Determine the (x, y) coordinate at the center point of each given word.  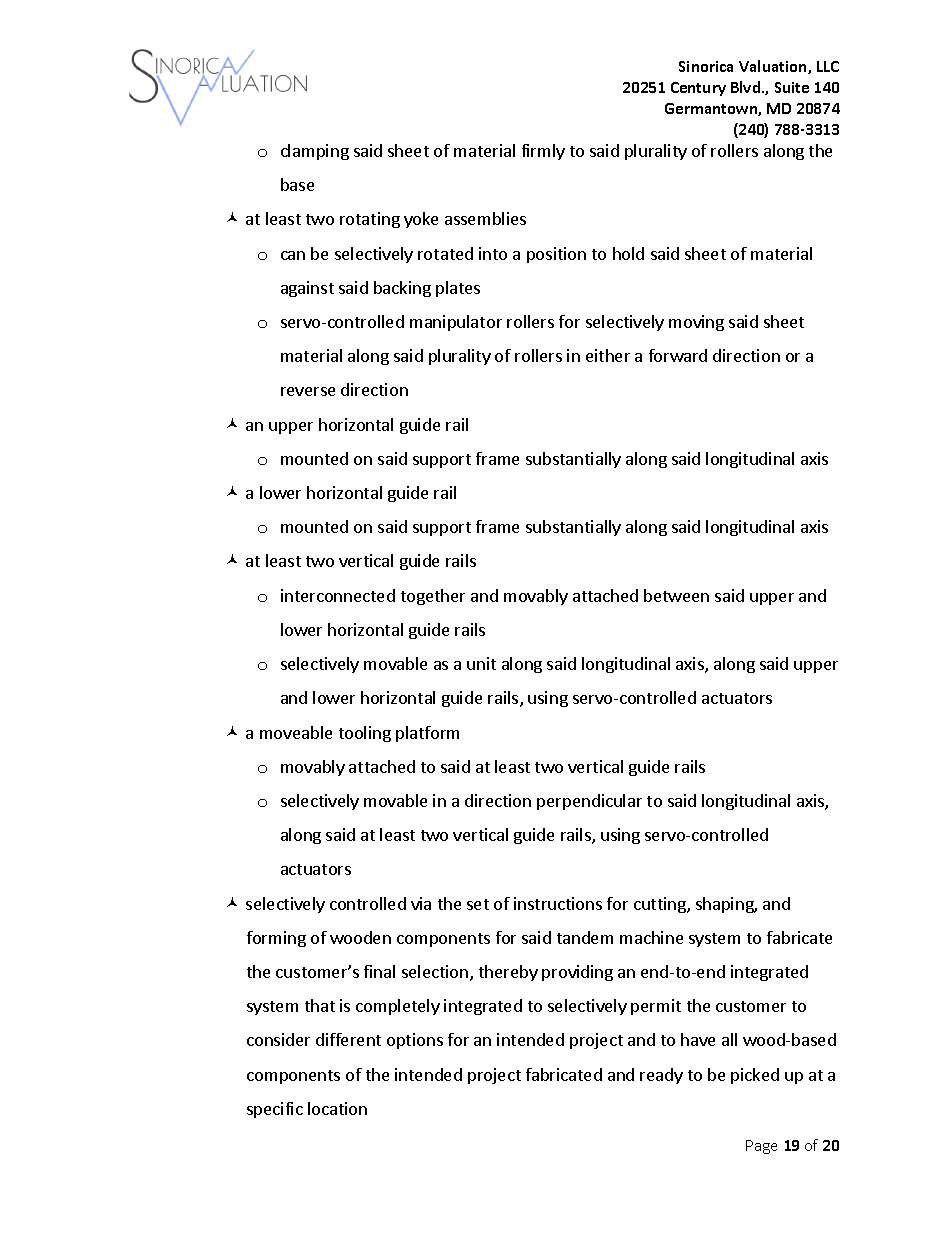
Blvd (747, 87)
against (307, 289)
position (556, 255)
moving (696, 323)
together (433, 597)
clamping (315, 152)
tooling (365, 734)
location (337, 1108)
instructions (558, 903)
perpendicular (589, 802)
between (676, 595)
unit (481, 663)
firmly (543, 152)
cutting (661, 905)
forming (276, 939)
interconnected (338, 595)
